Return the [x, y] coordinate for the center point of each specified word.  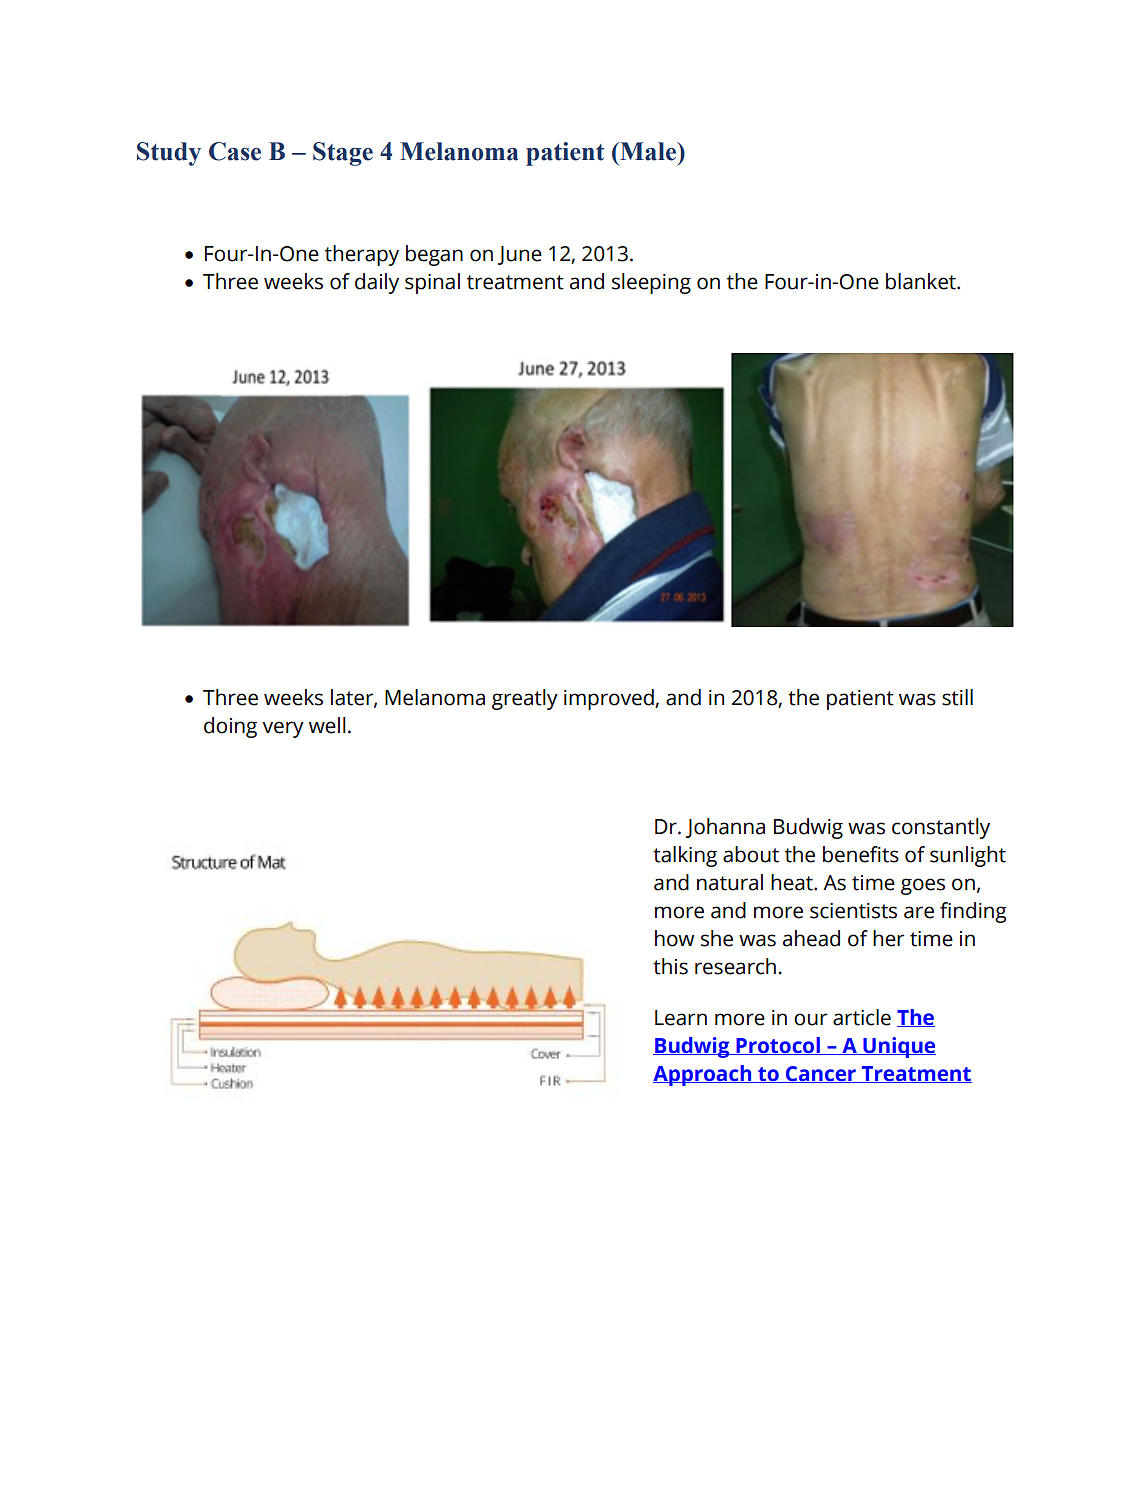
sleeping [651, 283]
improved [610, 699]
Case [235, 151]
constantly [941, 828]
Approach [703, 1075]
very [283, 729]
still [957, 697]
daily [377, 283]
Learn [681, 1018]
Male [648, 151]
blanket [922, 281]
